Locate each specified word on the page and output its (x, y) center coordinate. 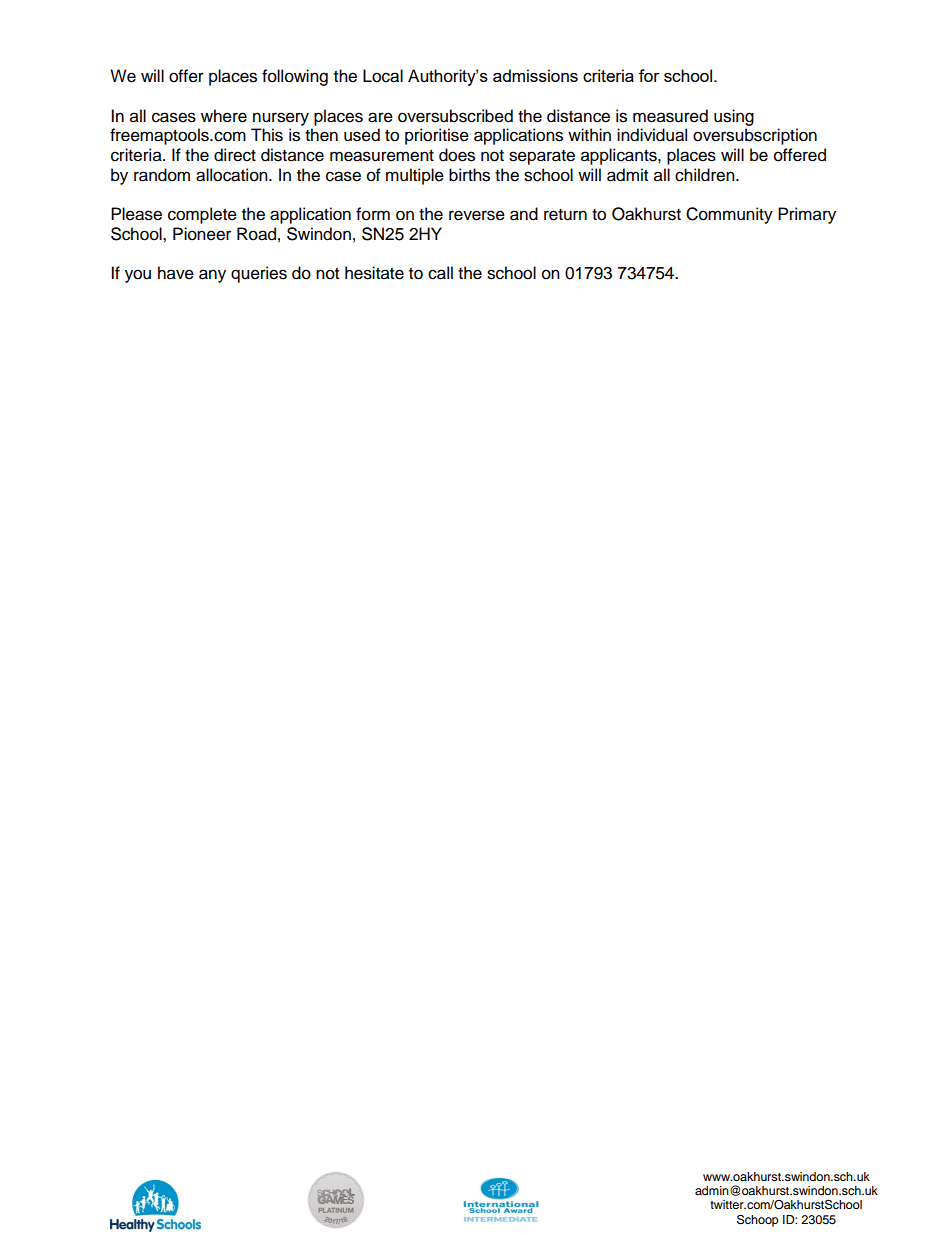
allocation (233, 175)
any (212, 276)
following (295, 77)
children (706, 175)
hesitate (374, 273)
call (440, 273)
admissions (535, 75)
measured (670, 116)
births (469, 175)
